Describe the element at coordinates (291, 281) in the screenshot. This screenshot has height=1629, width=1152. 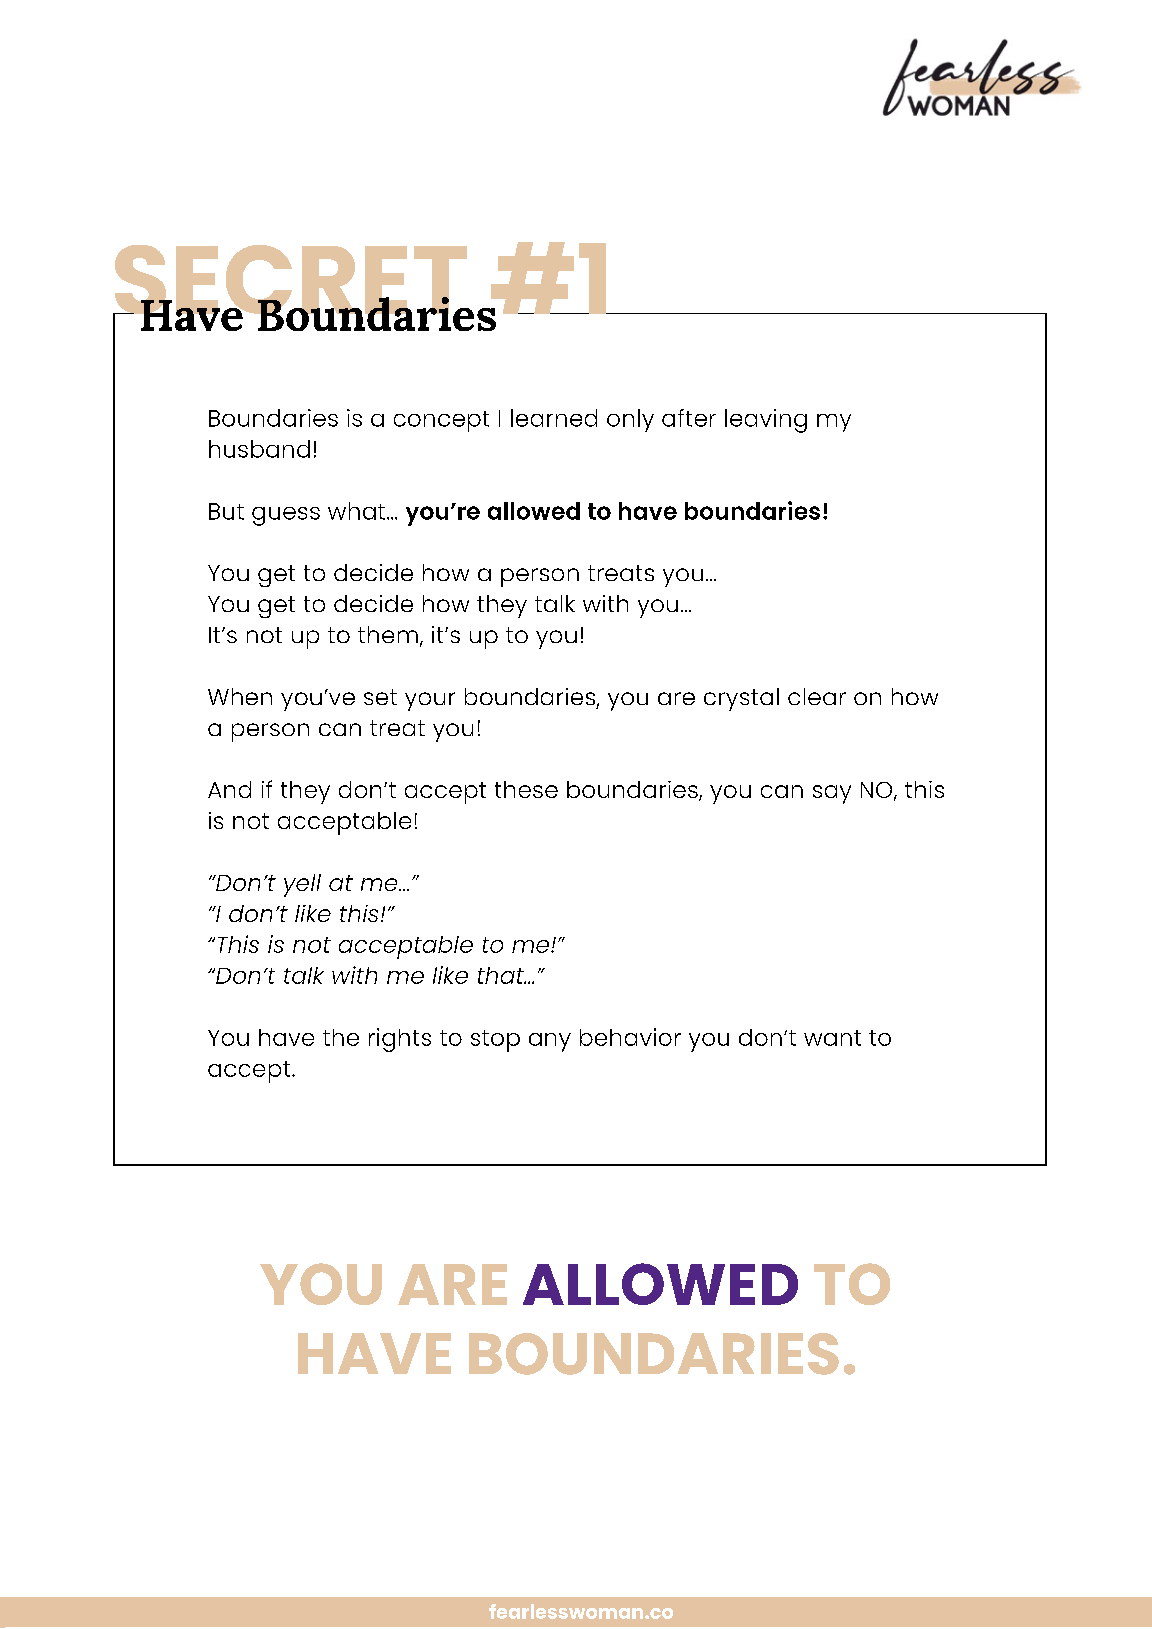
I see `SECRET` at that location.
